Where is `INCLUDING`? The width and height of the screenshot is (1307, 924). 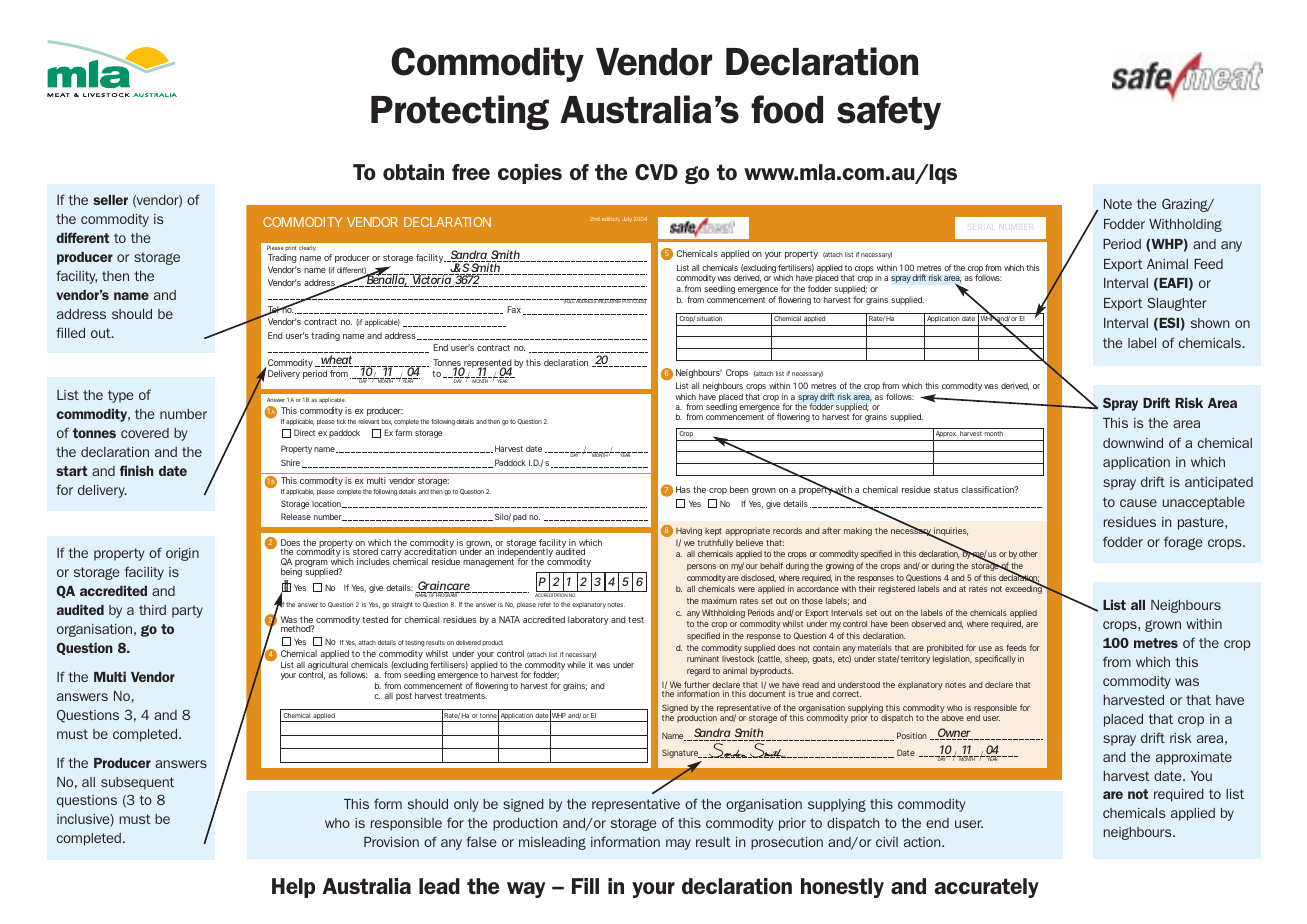
INCLUDING is located at coordinates (608, 301).
